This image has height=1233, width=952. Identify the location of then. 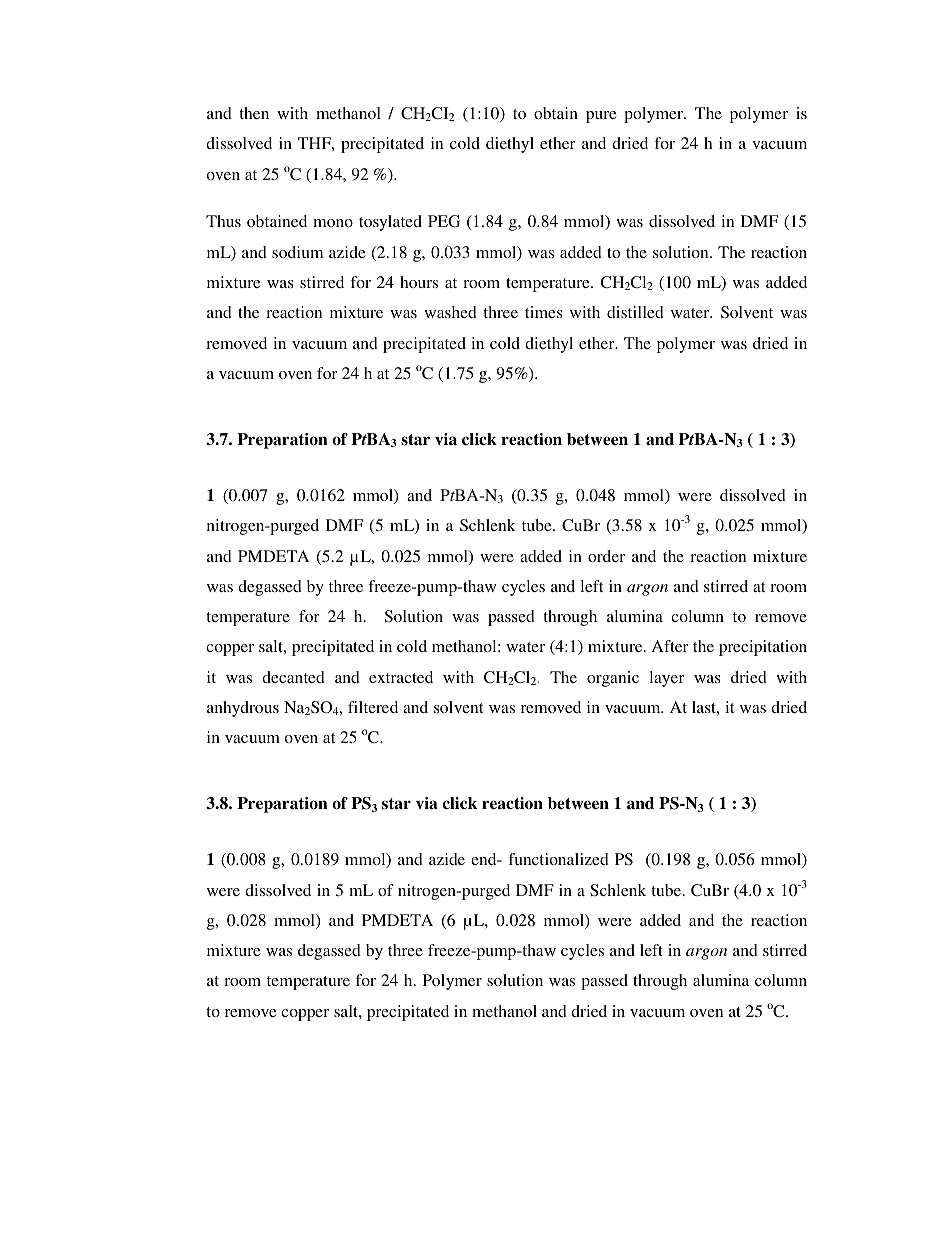
(254, 113).
